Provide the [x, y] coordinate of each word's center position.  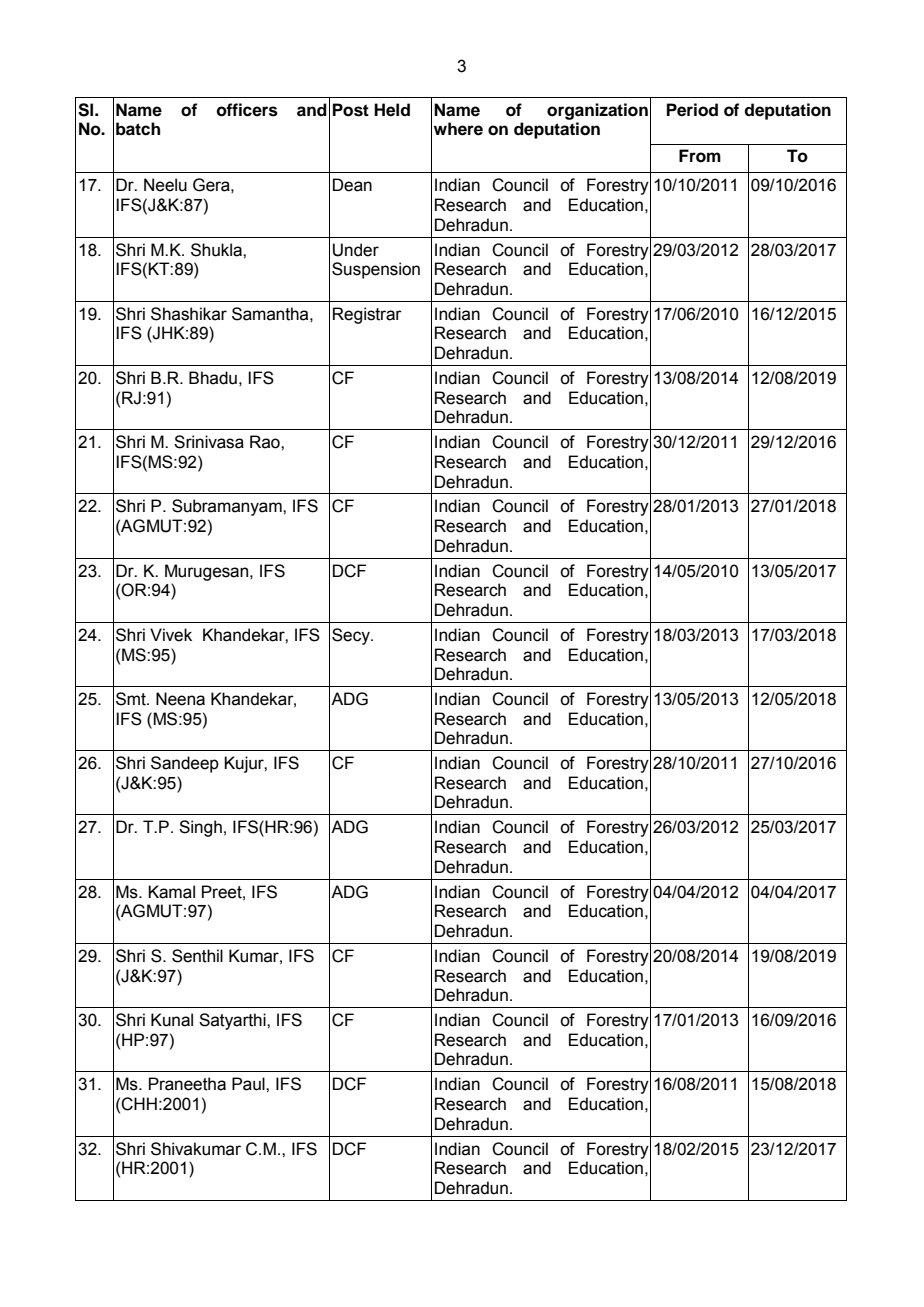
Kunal [172, 1020]
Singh [200, 828]
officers [247, 110]
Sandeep [185, 764]
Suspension [376, 270]
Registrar [367, 315]
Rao [266, 442]
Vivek [171, 635]
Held [392, 110]
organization [597, 111]
